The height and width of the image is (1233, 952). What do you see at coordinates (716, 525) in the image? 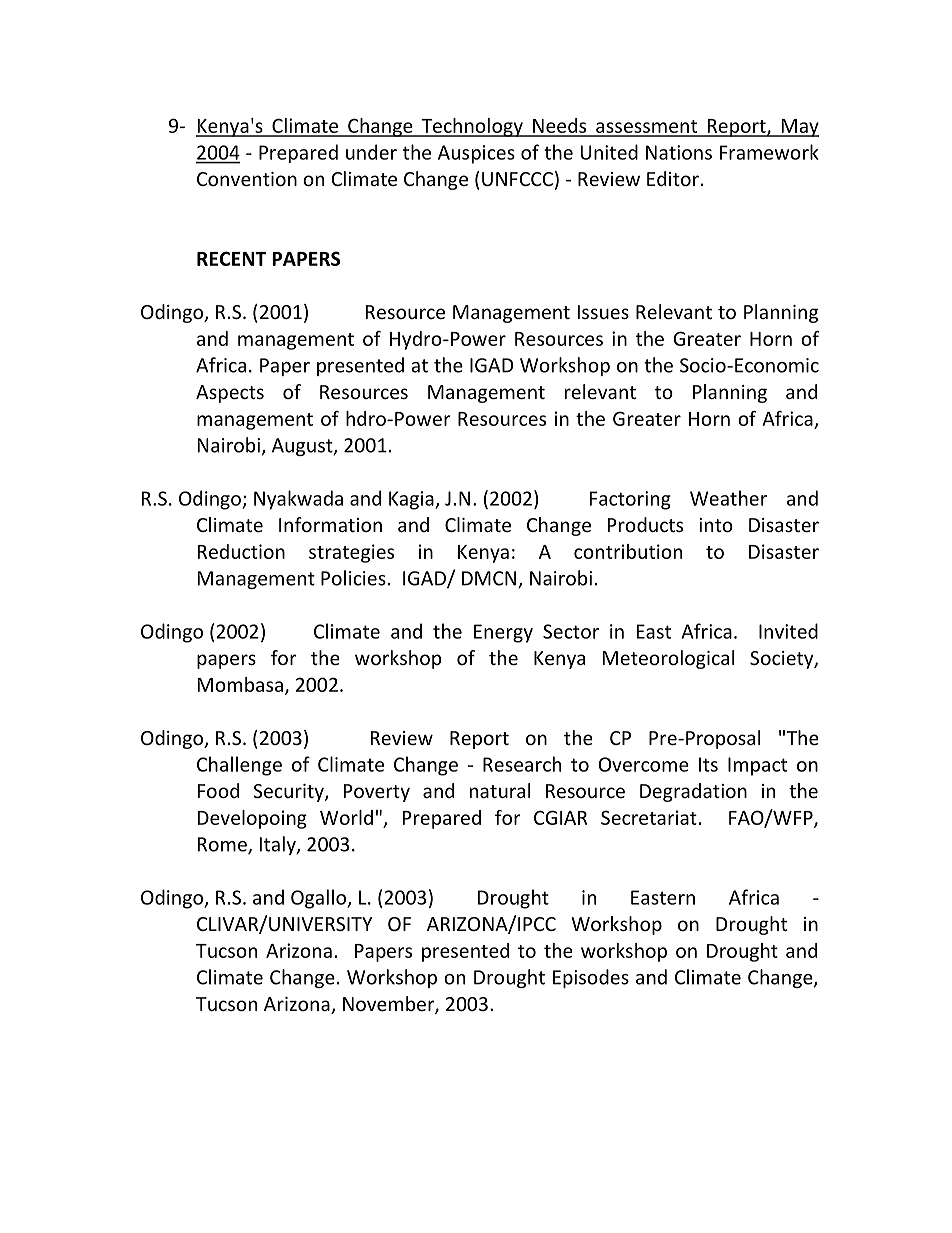
I see `into` at bounding box center [716, 525].
